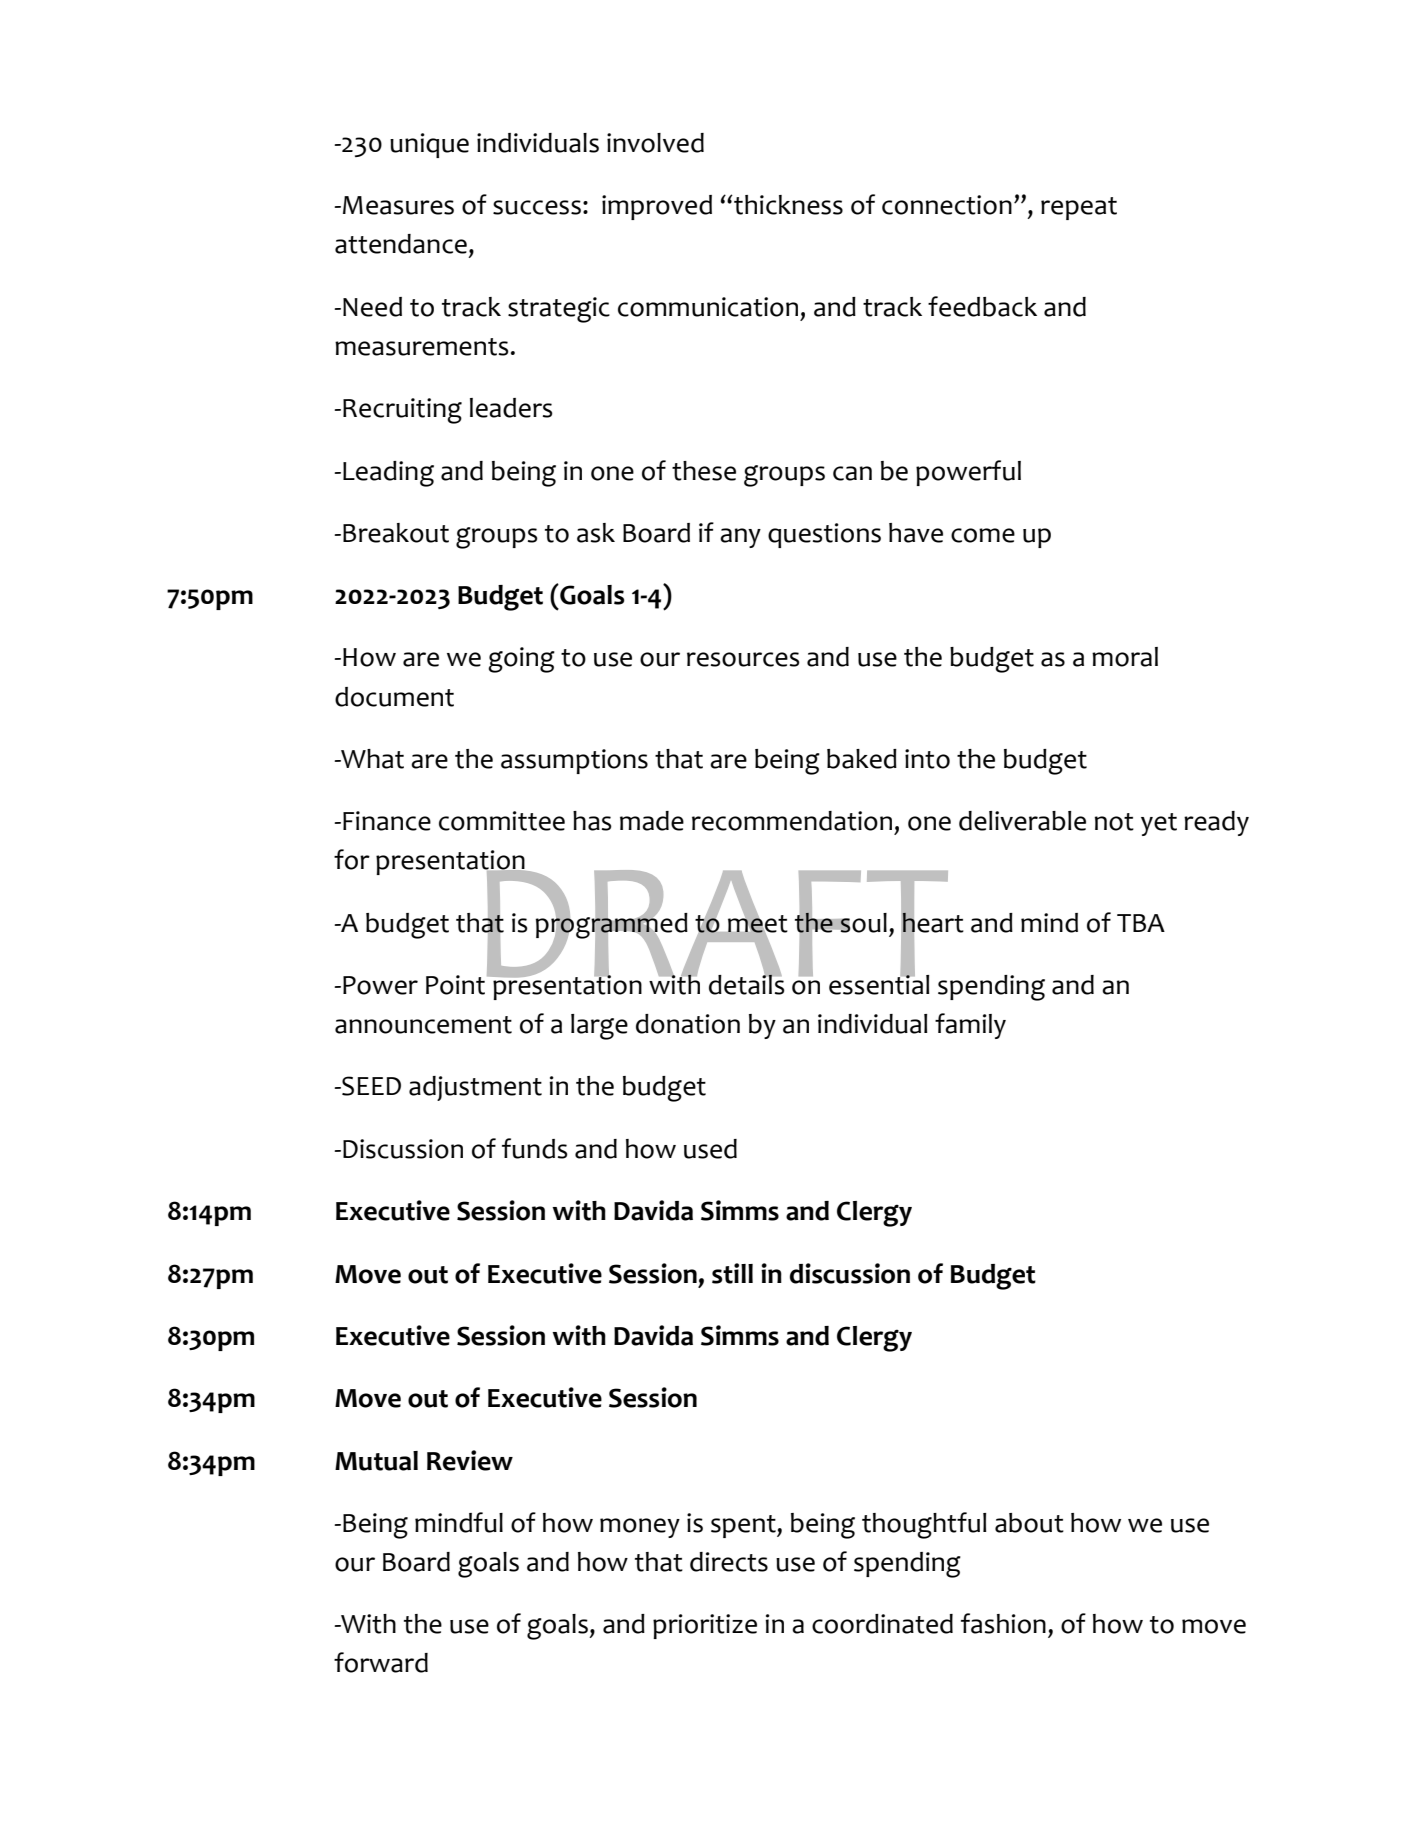 This screenshot has width=1421, height=1839. Describe the element at coordinates (381, 1662) in the screenshot. I see `forward` at that location.
